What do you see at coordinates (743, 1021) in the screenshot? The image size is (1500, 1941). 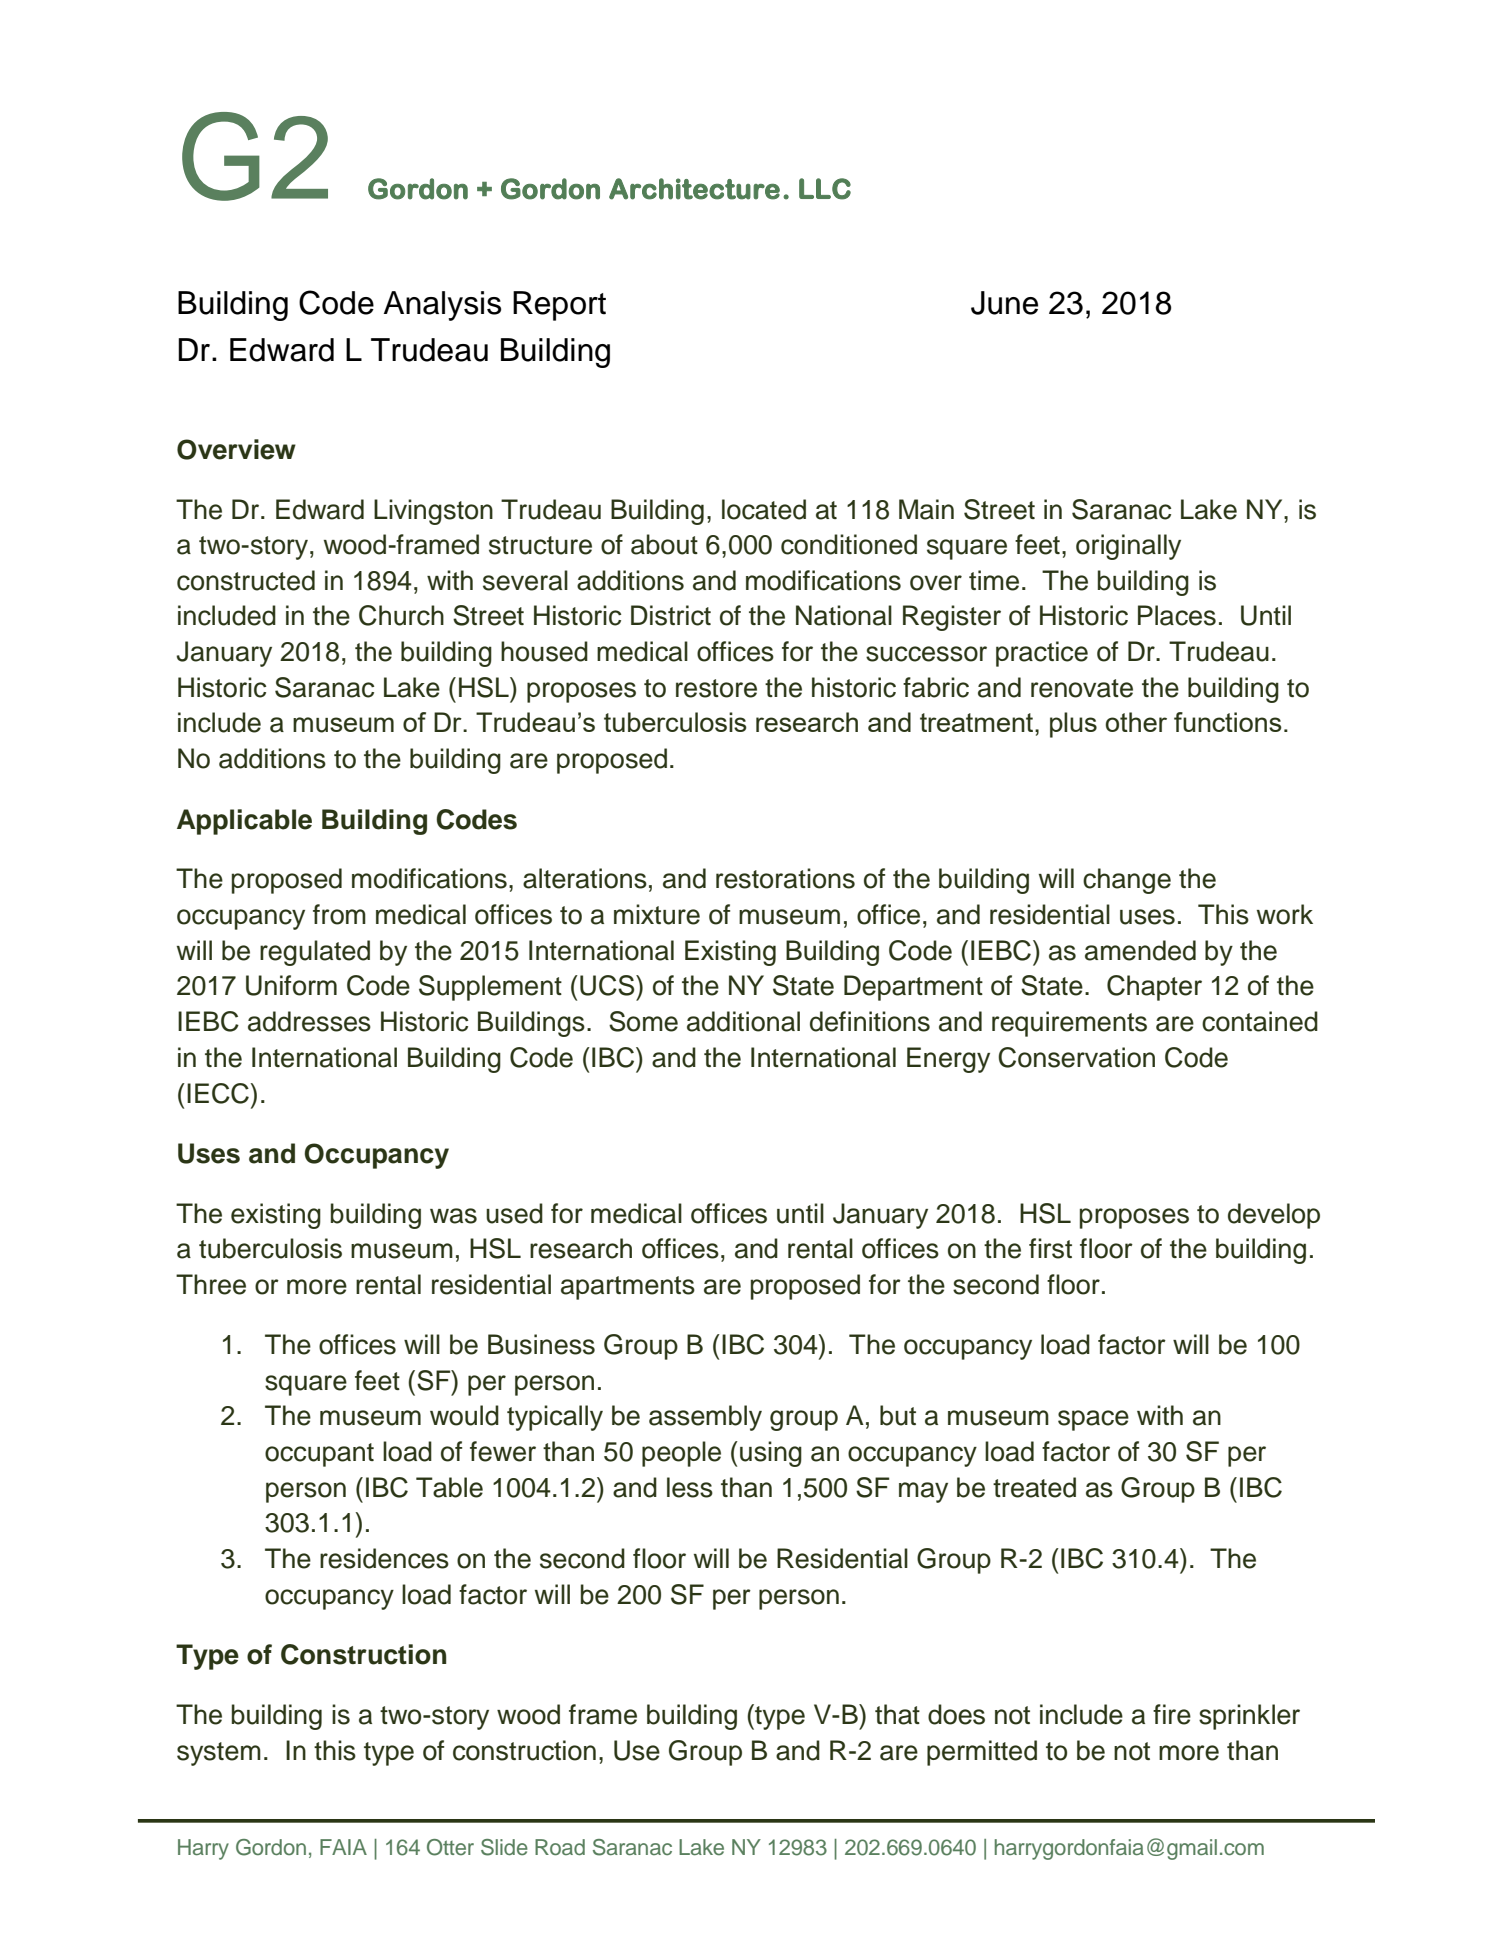 I see `additional` at bounding box center [743, 1021].
